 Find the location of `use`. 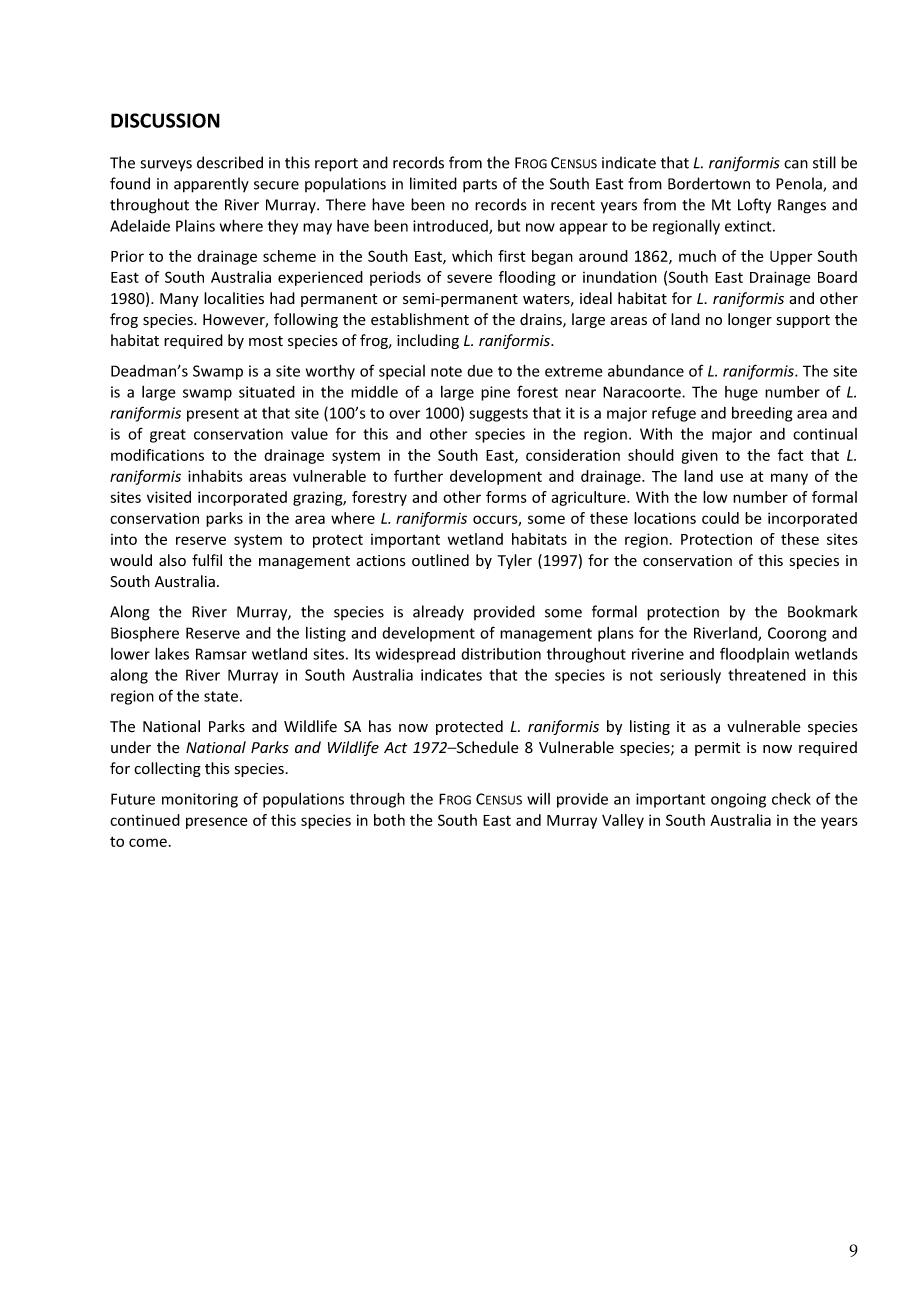

use is located at coordinates (731, 477).
